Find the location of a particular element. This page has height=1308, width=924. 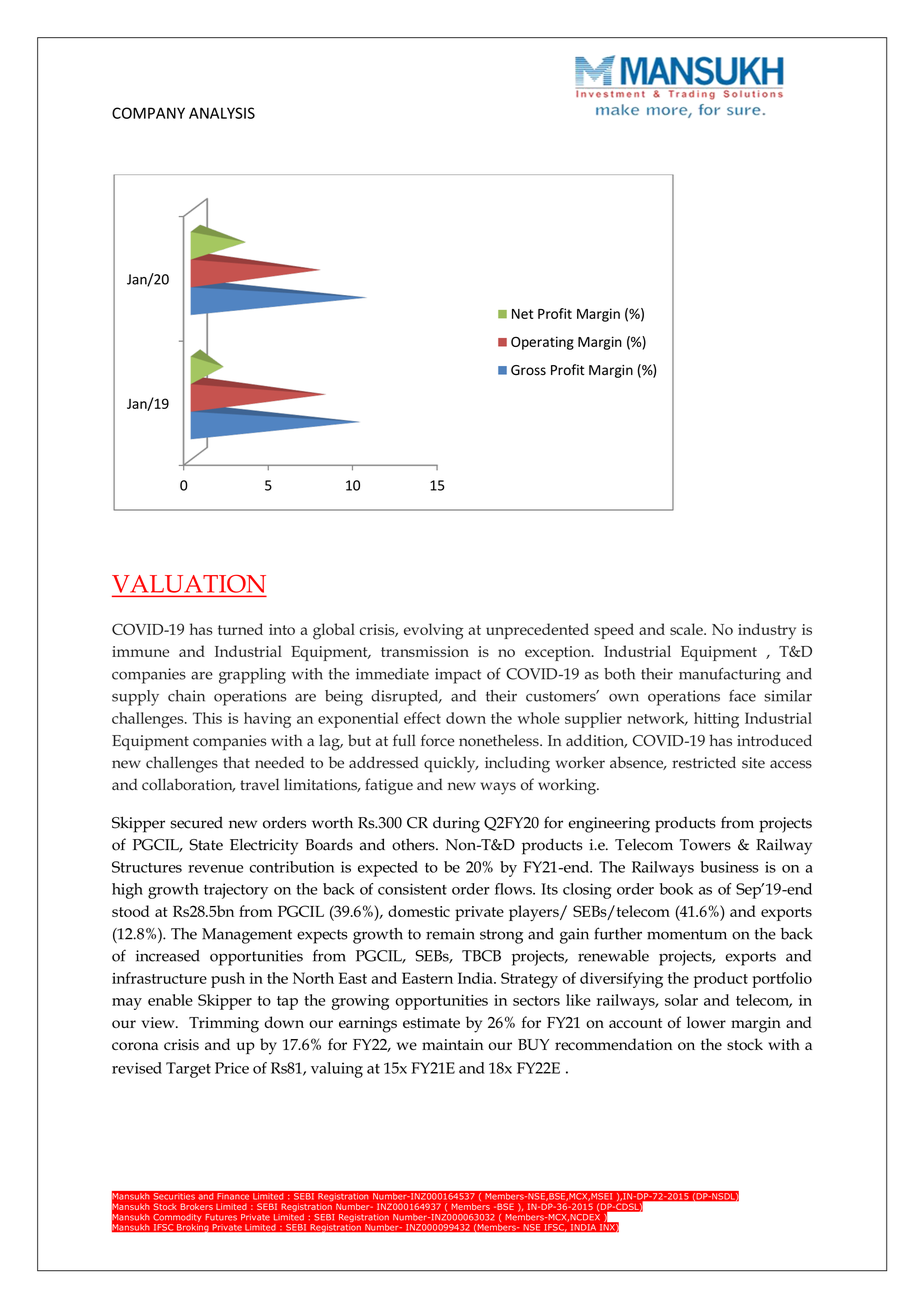

turned is located at coordinates (240, 629).
